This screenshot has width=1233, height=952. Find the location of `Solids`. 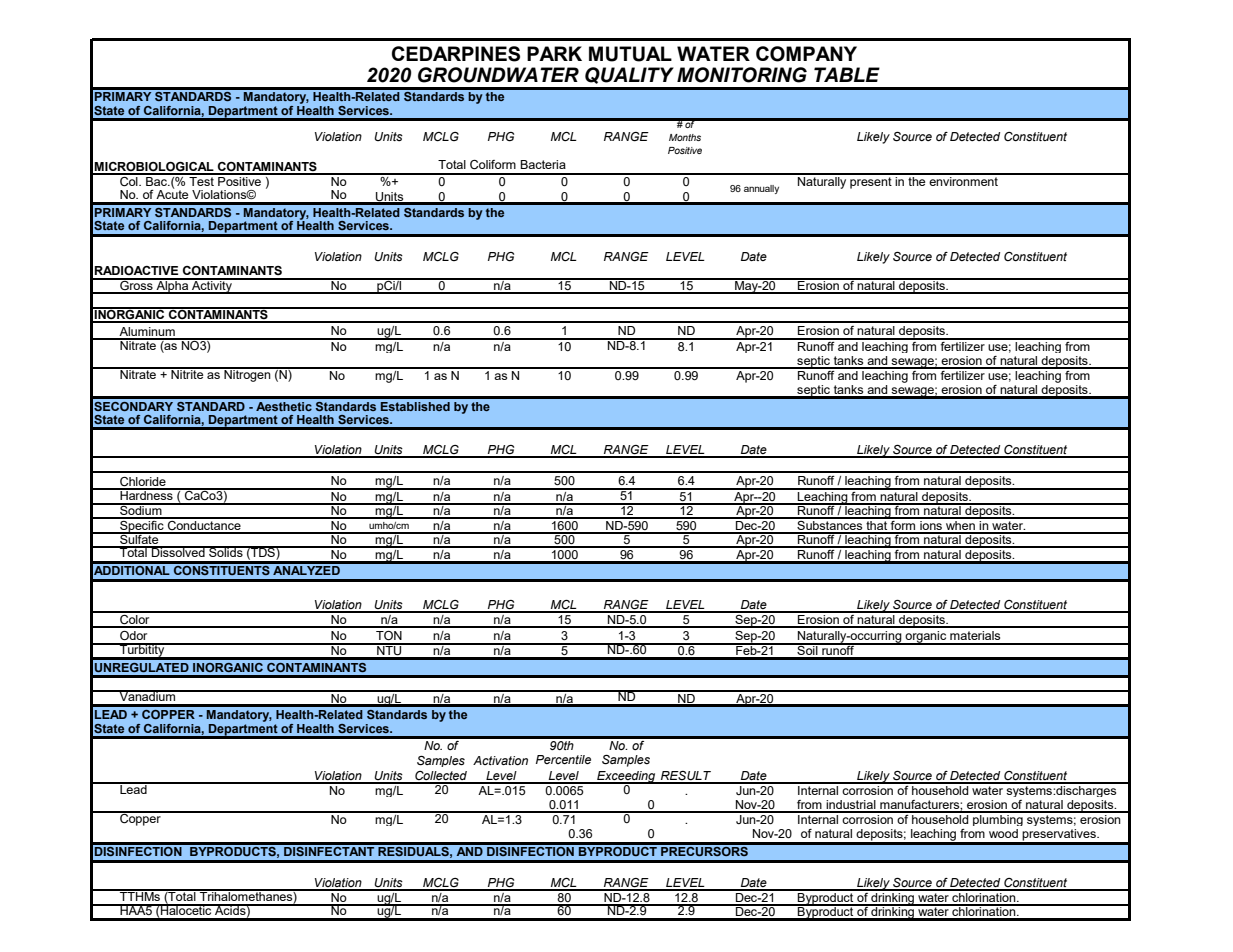

Solids is located at coordinates (226, 551).
